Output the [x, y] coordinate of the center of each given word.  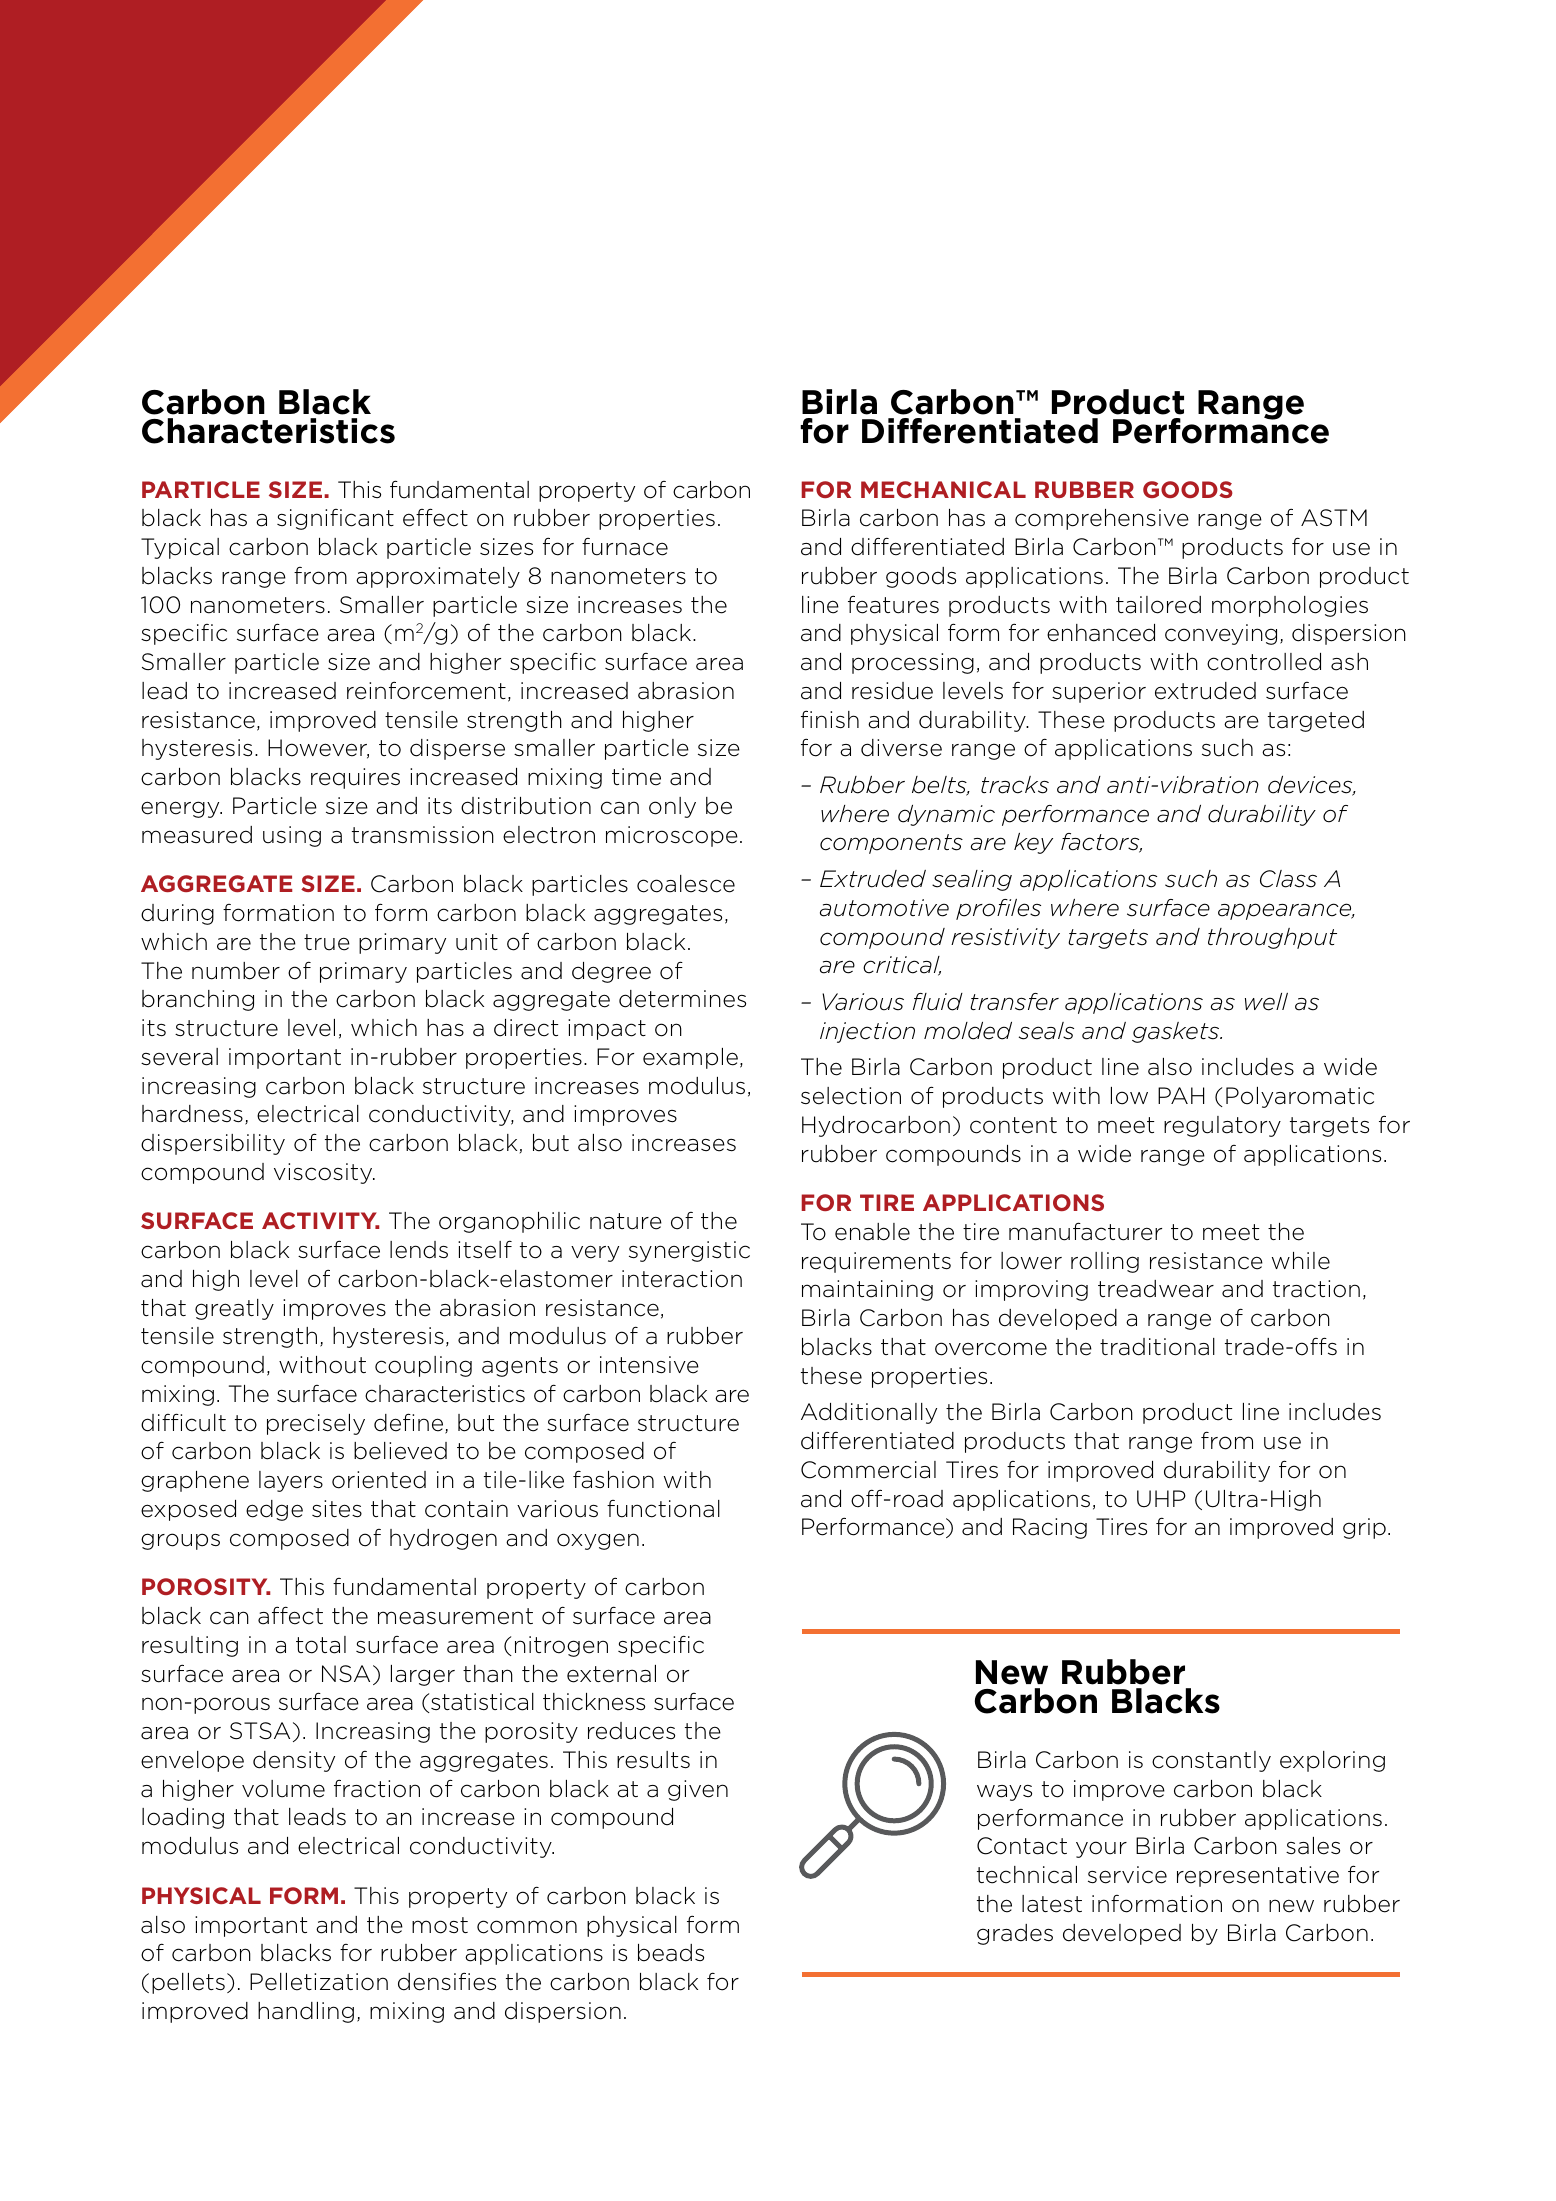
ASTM [1334, 518]
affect [290, 1615]
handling [306, 2012]
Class [1288, 879]
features [893, 604]
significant [335, 519]
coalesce [686, 884]
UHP [1161, 1499]
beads [671, 1953]
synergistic [689, 1251]
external [611, 1674]
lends [419, 1250]
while [1301, 1261]
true [327, 942]
